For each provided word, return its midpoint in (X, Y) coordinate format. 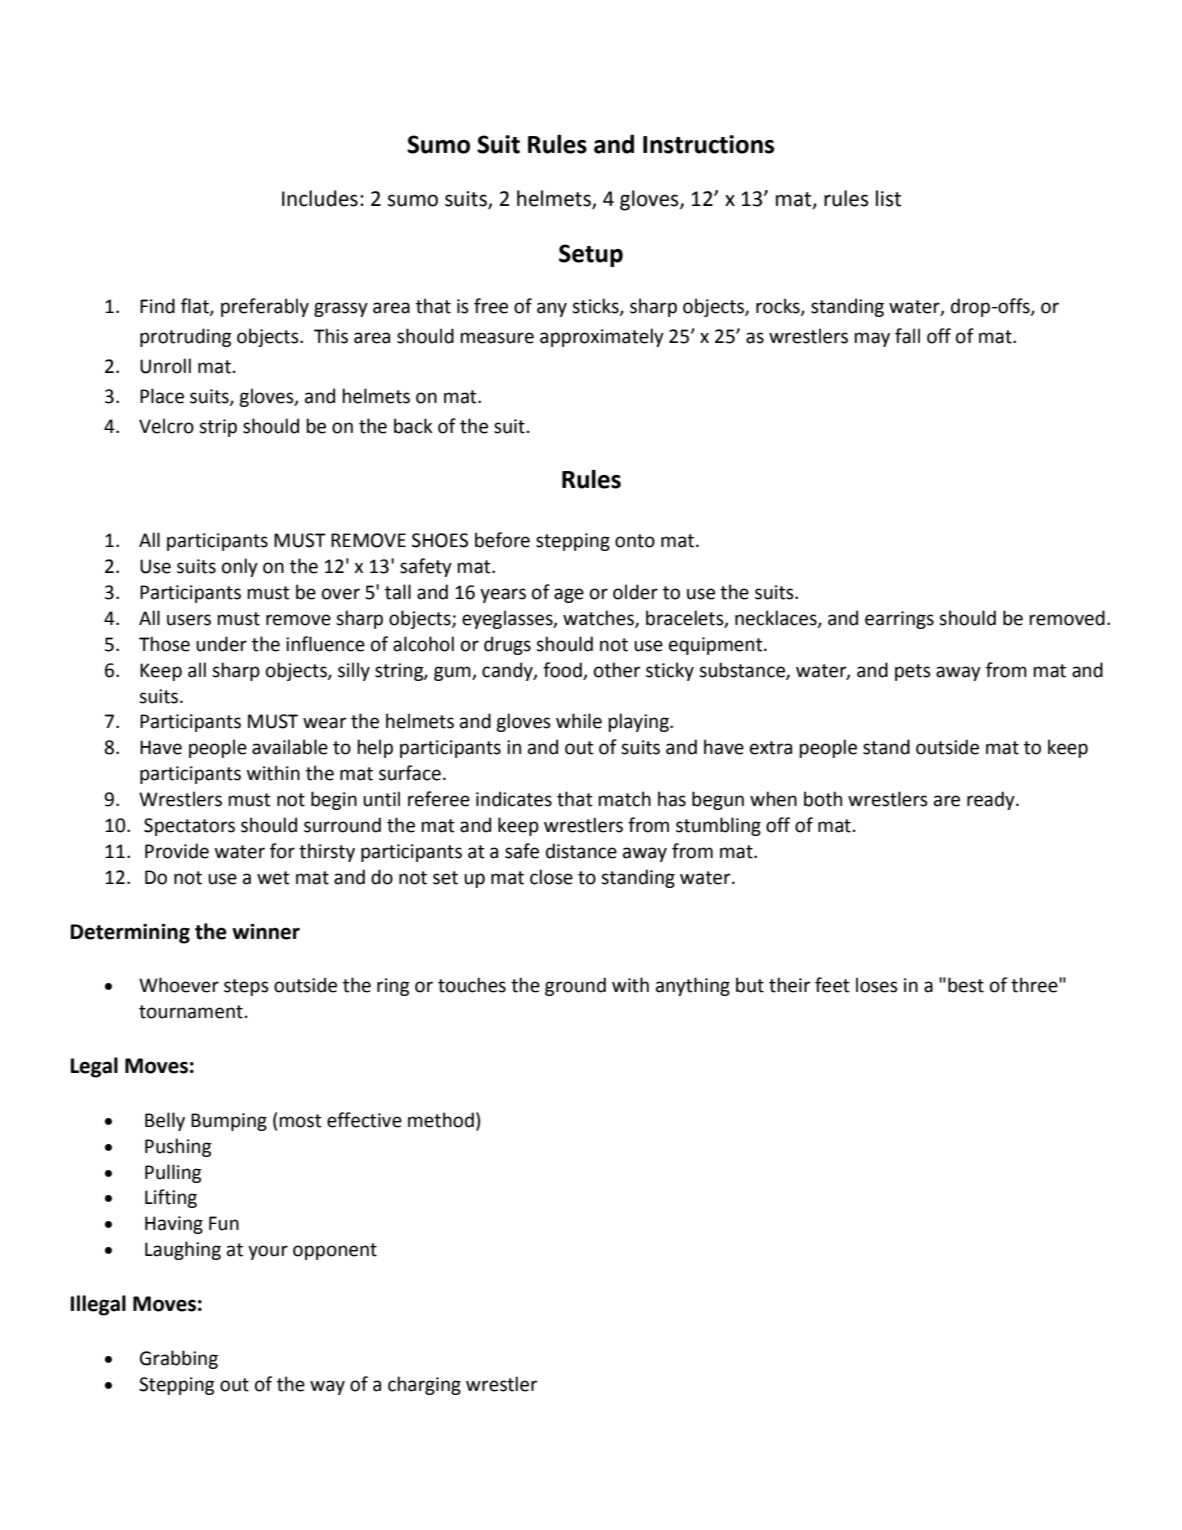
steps (246, 987)
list (888, 198)
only (240, 567)
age (569, 595)
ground (575, 986)
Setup (591, 255)
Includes (320, 198)
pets (913, 672)
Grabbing (179, 1359)
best (966, 985)
